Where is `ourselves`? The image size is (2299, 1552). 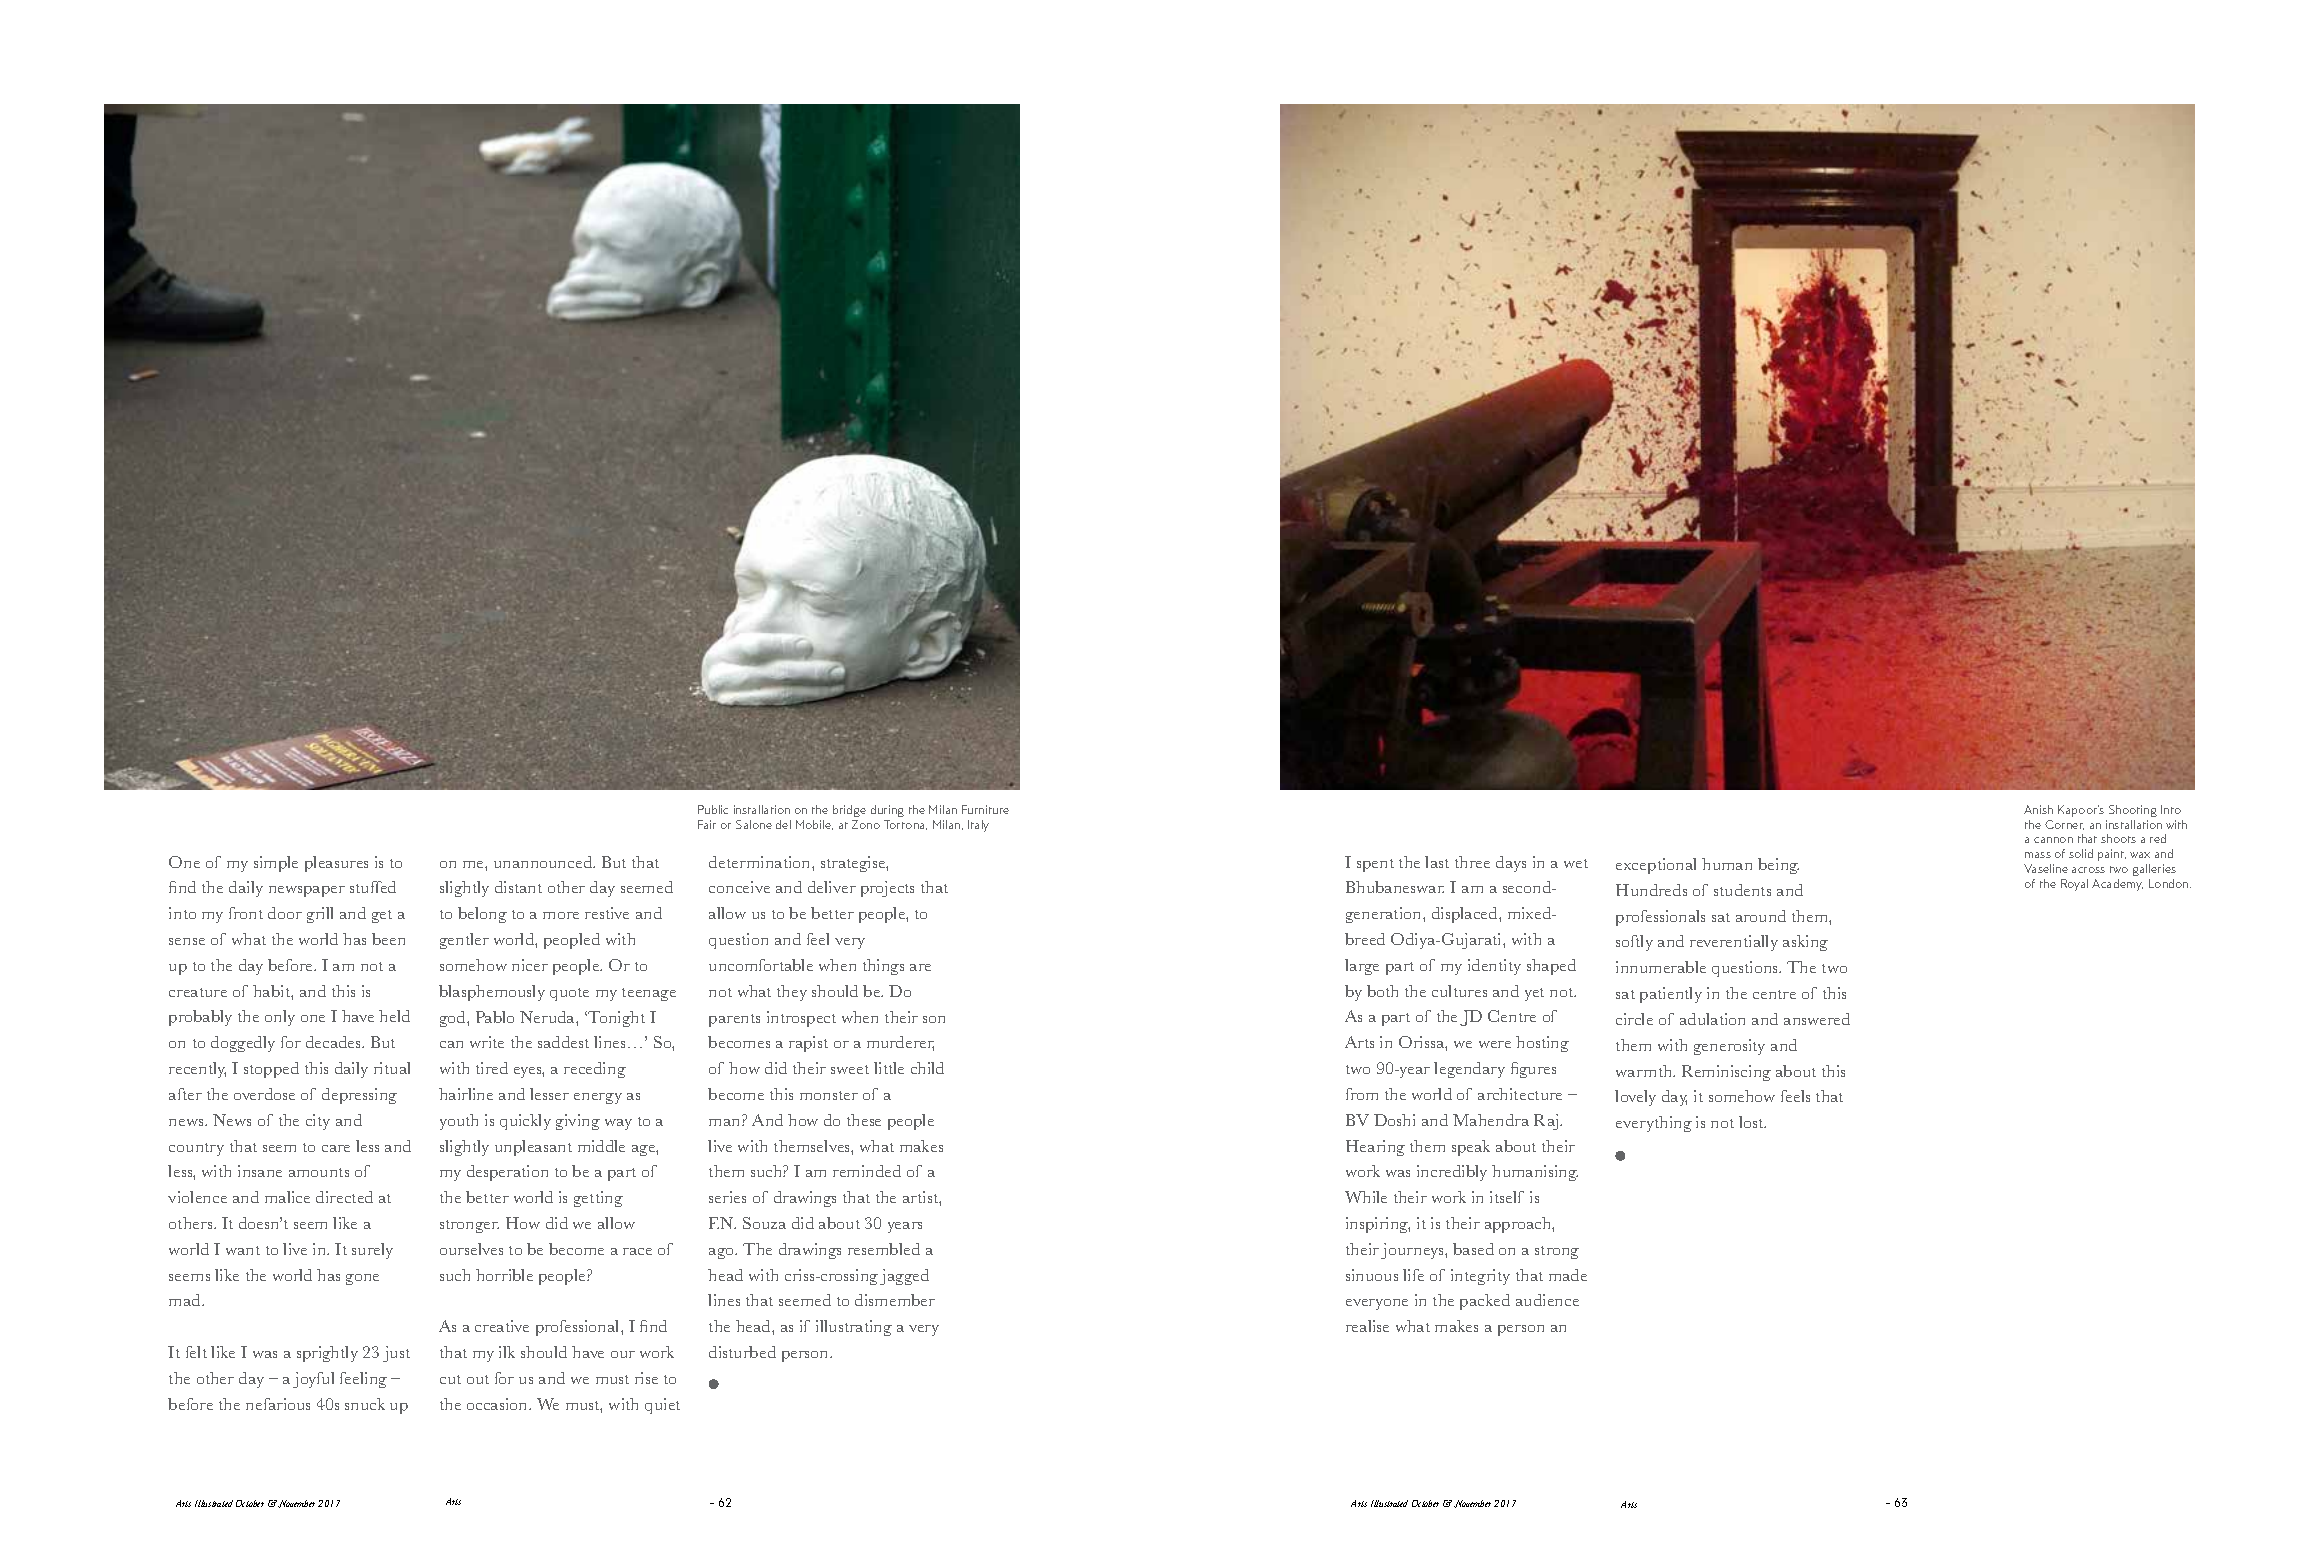
ourselves is located at coordinates (471, 1249).
